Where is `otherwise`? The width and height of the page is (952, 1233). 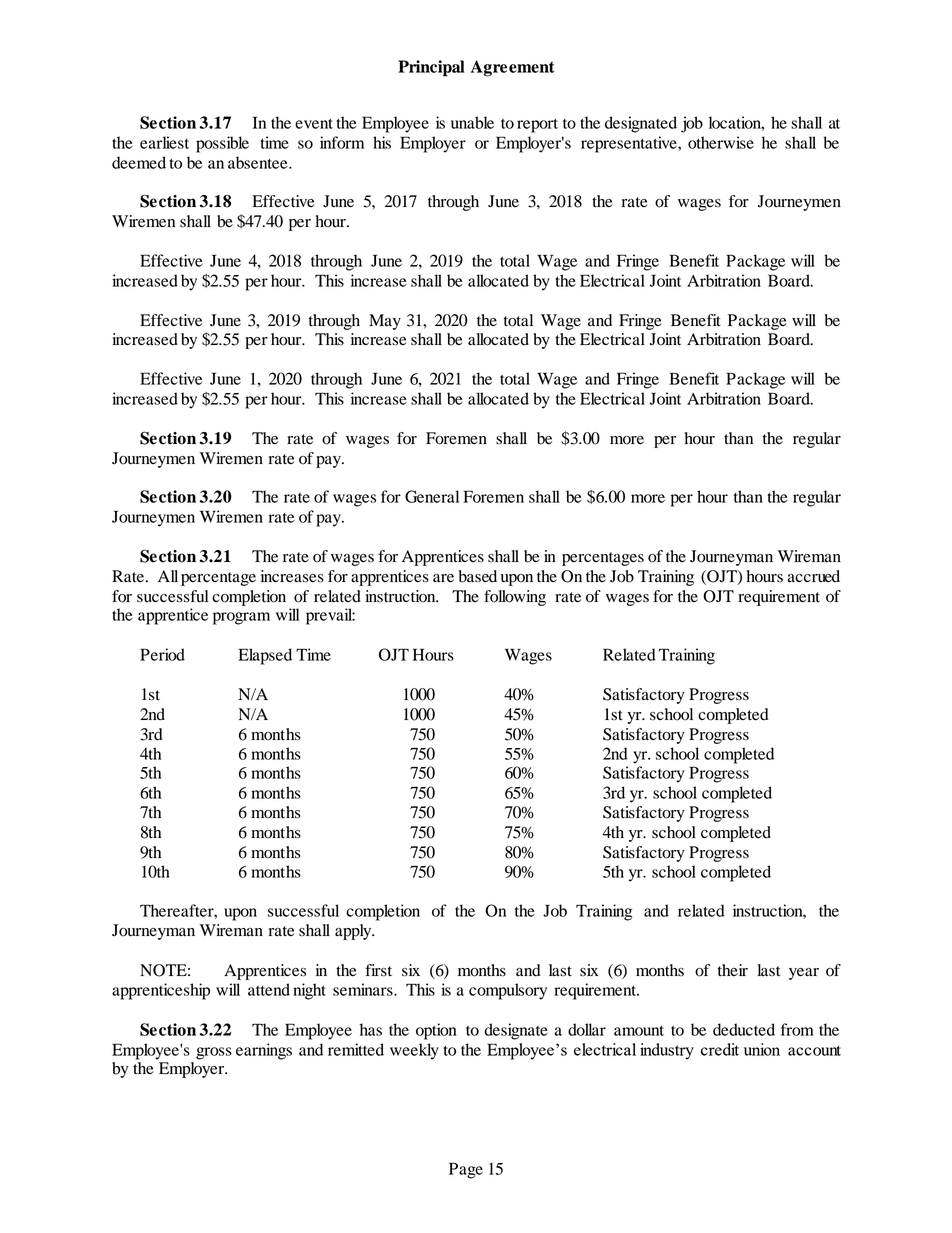
otherwise is located at coordinates (721, 142).
